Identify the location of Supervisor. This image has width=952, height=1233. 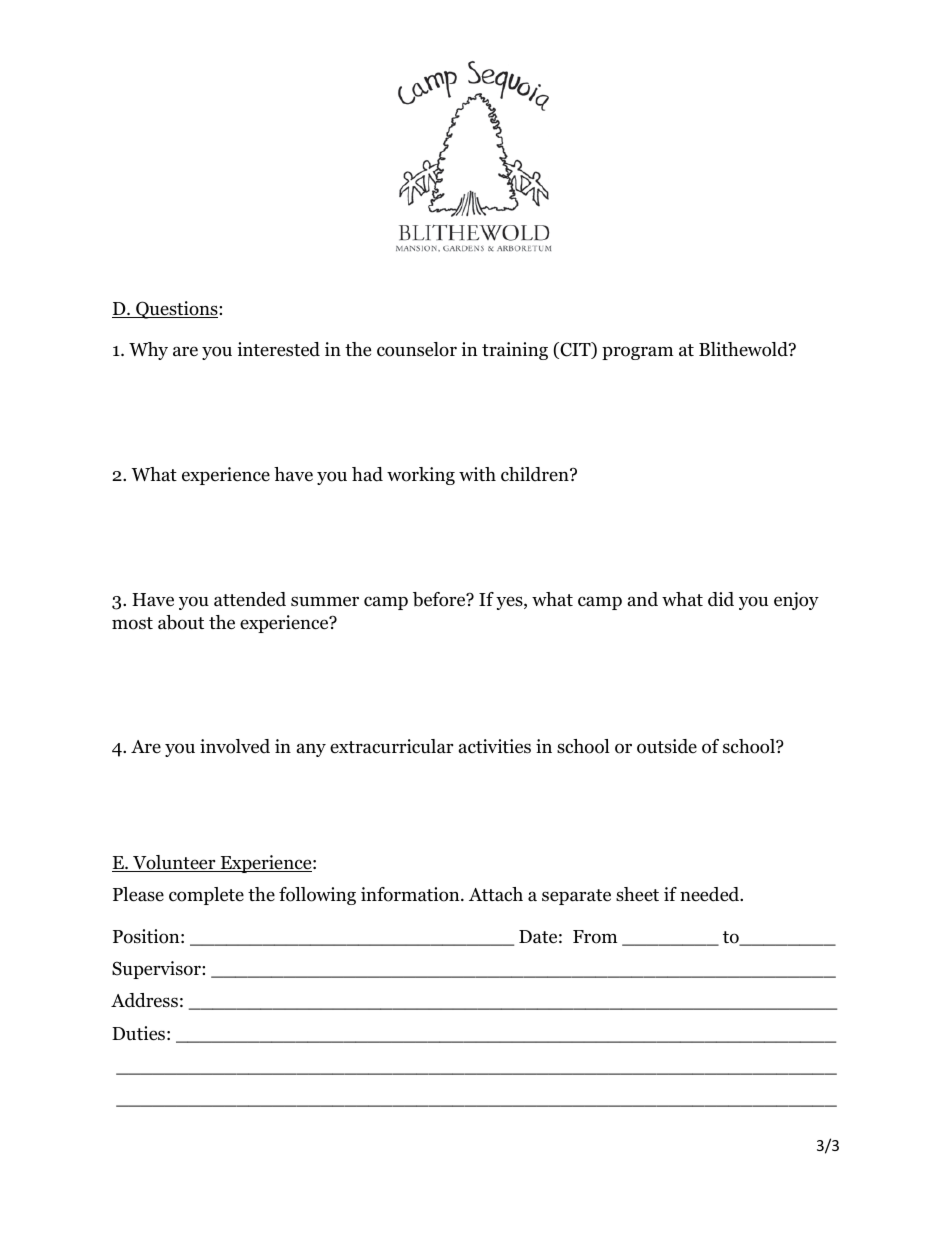
(157, 970).
